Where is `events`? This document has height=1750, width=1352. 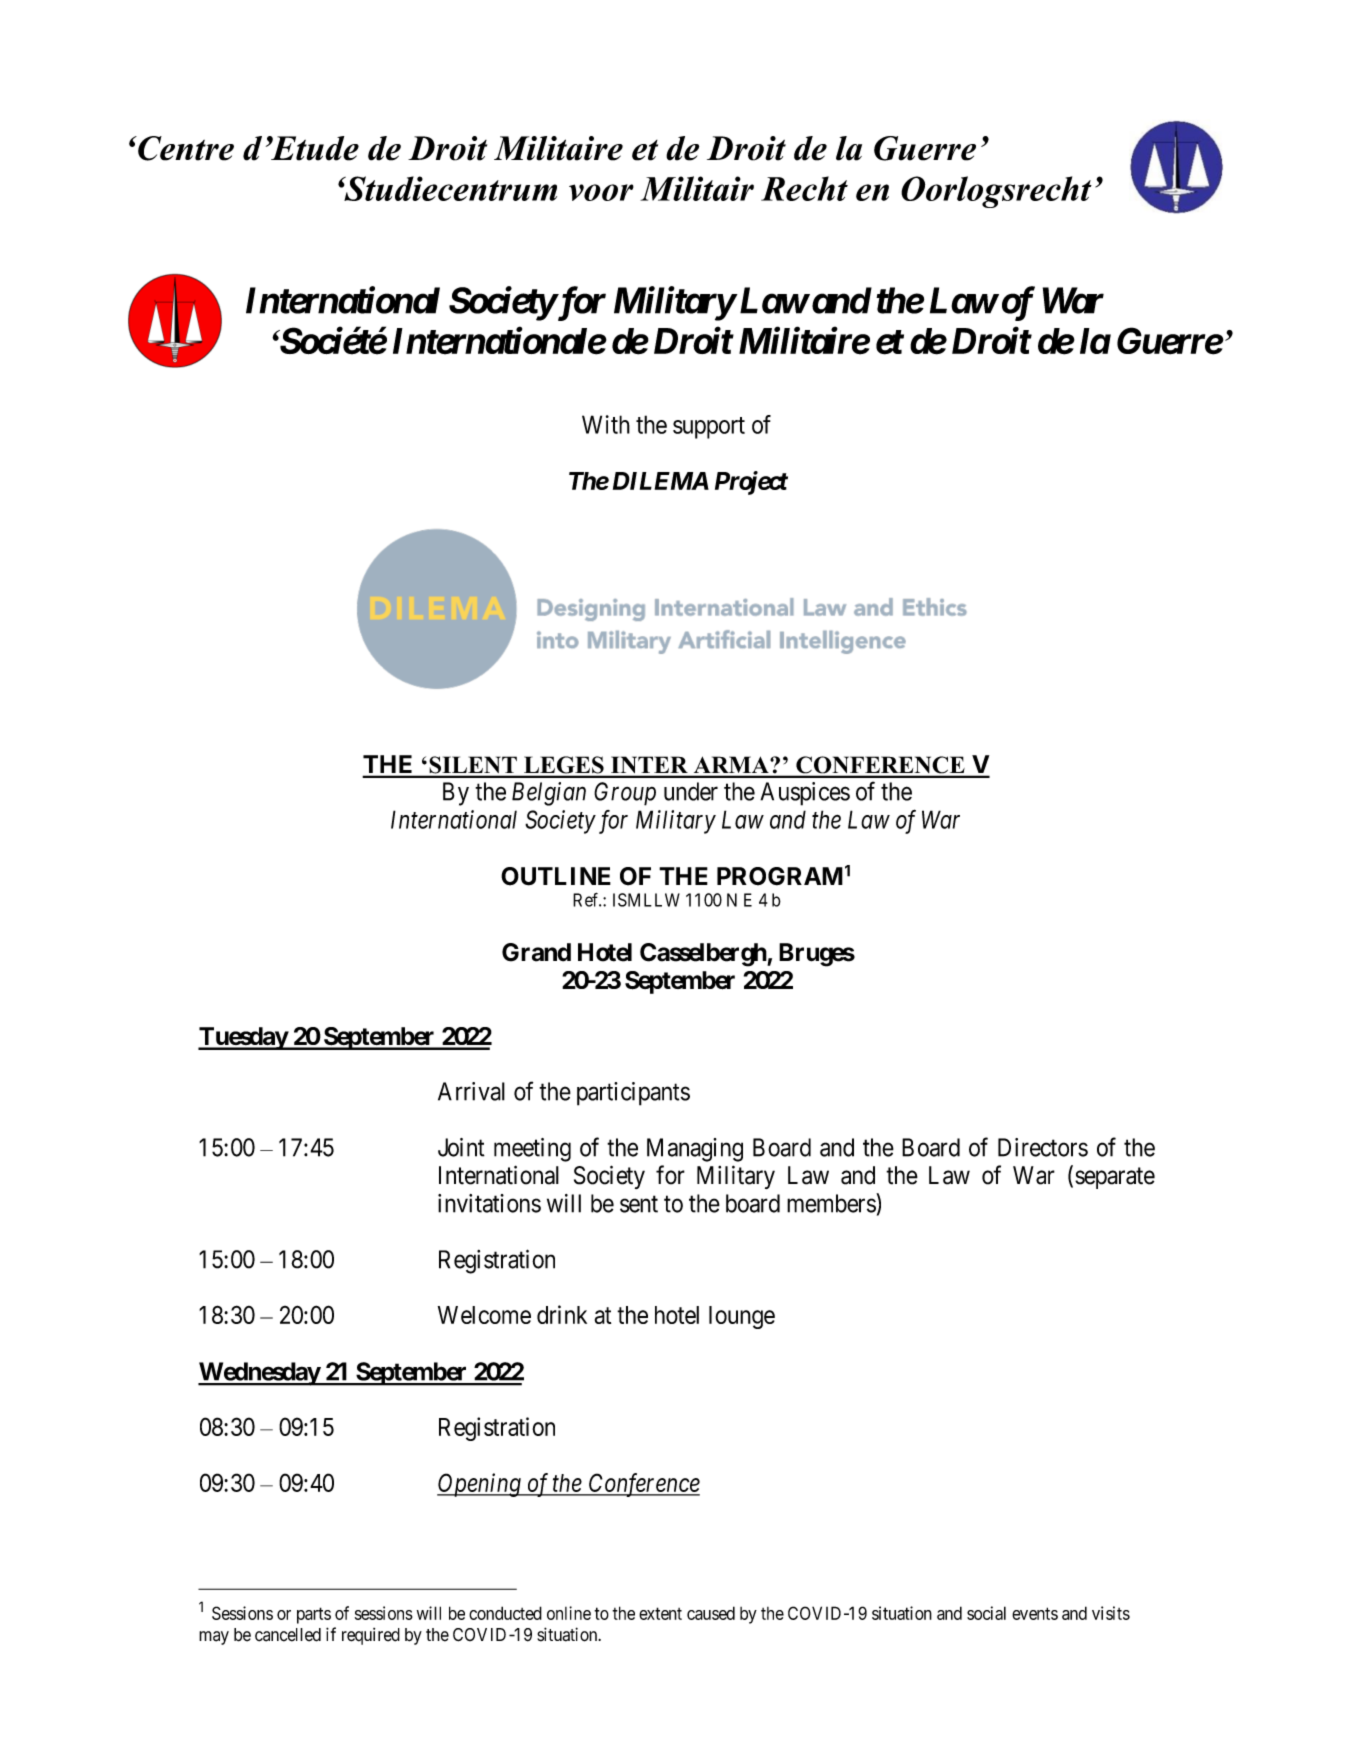 events is located at coordinates (1035, 1613).
